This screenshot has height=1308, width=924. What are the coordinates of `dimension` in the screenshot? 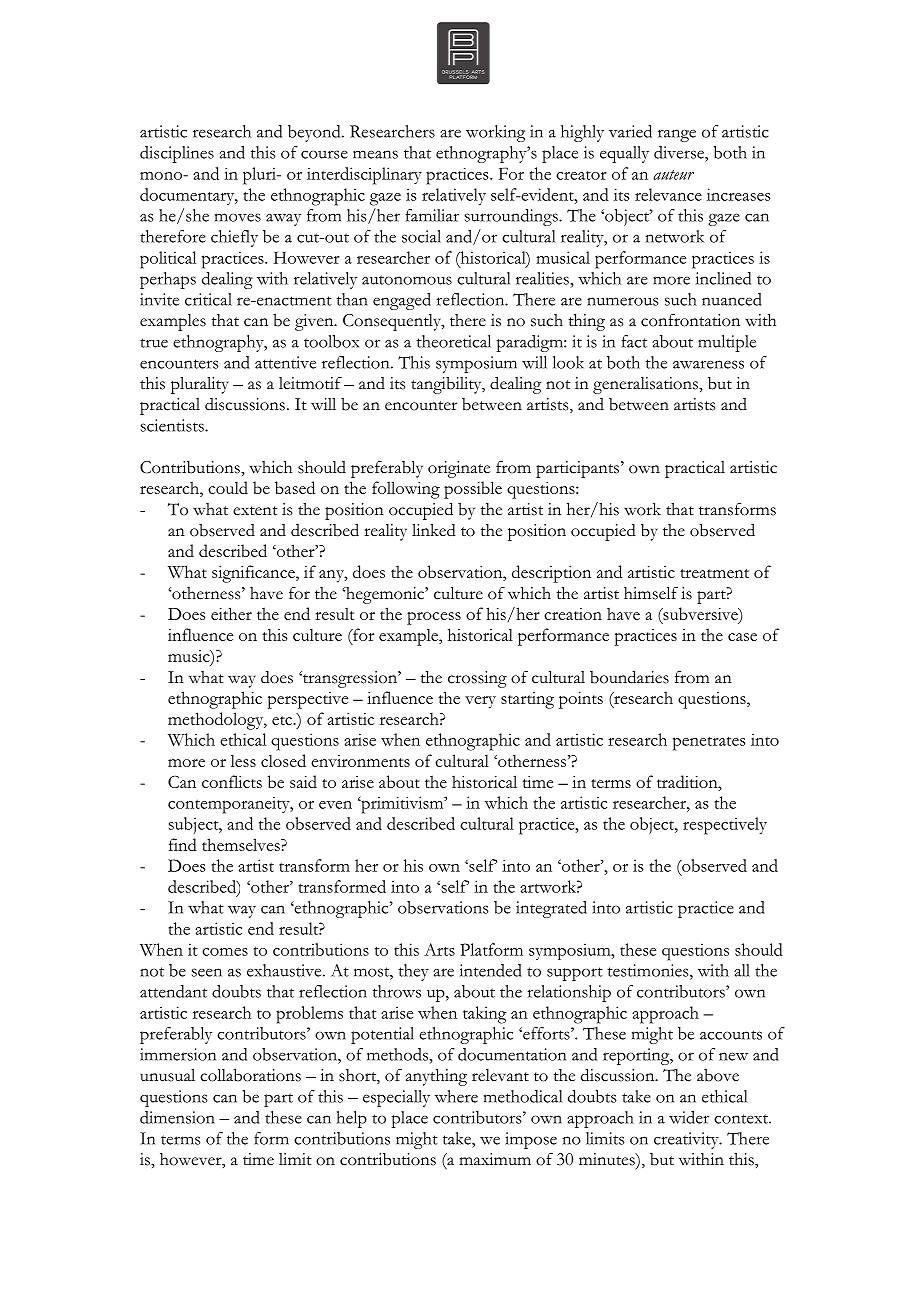 It's located at (177, 1117).
